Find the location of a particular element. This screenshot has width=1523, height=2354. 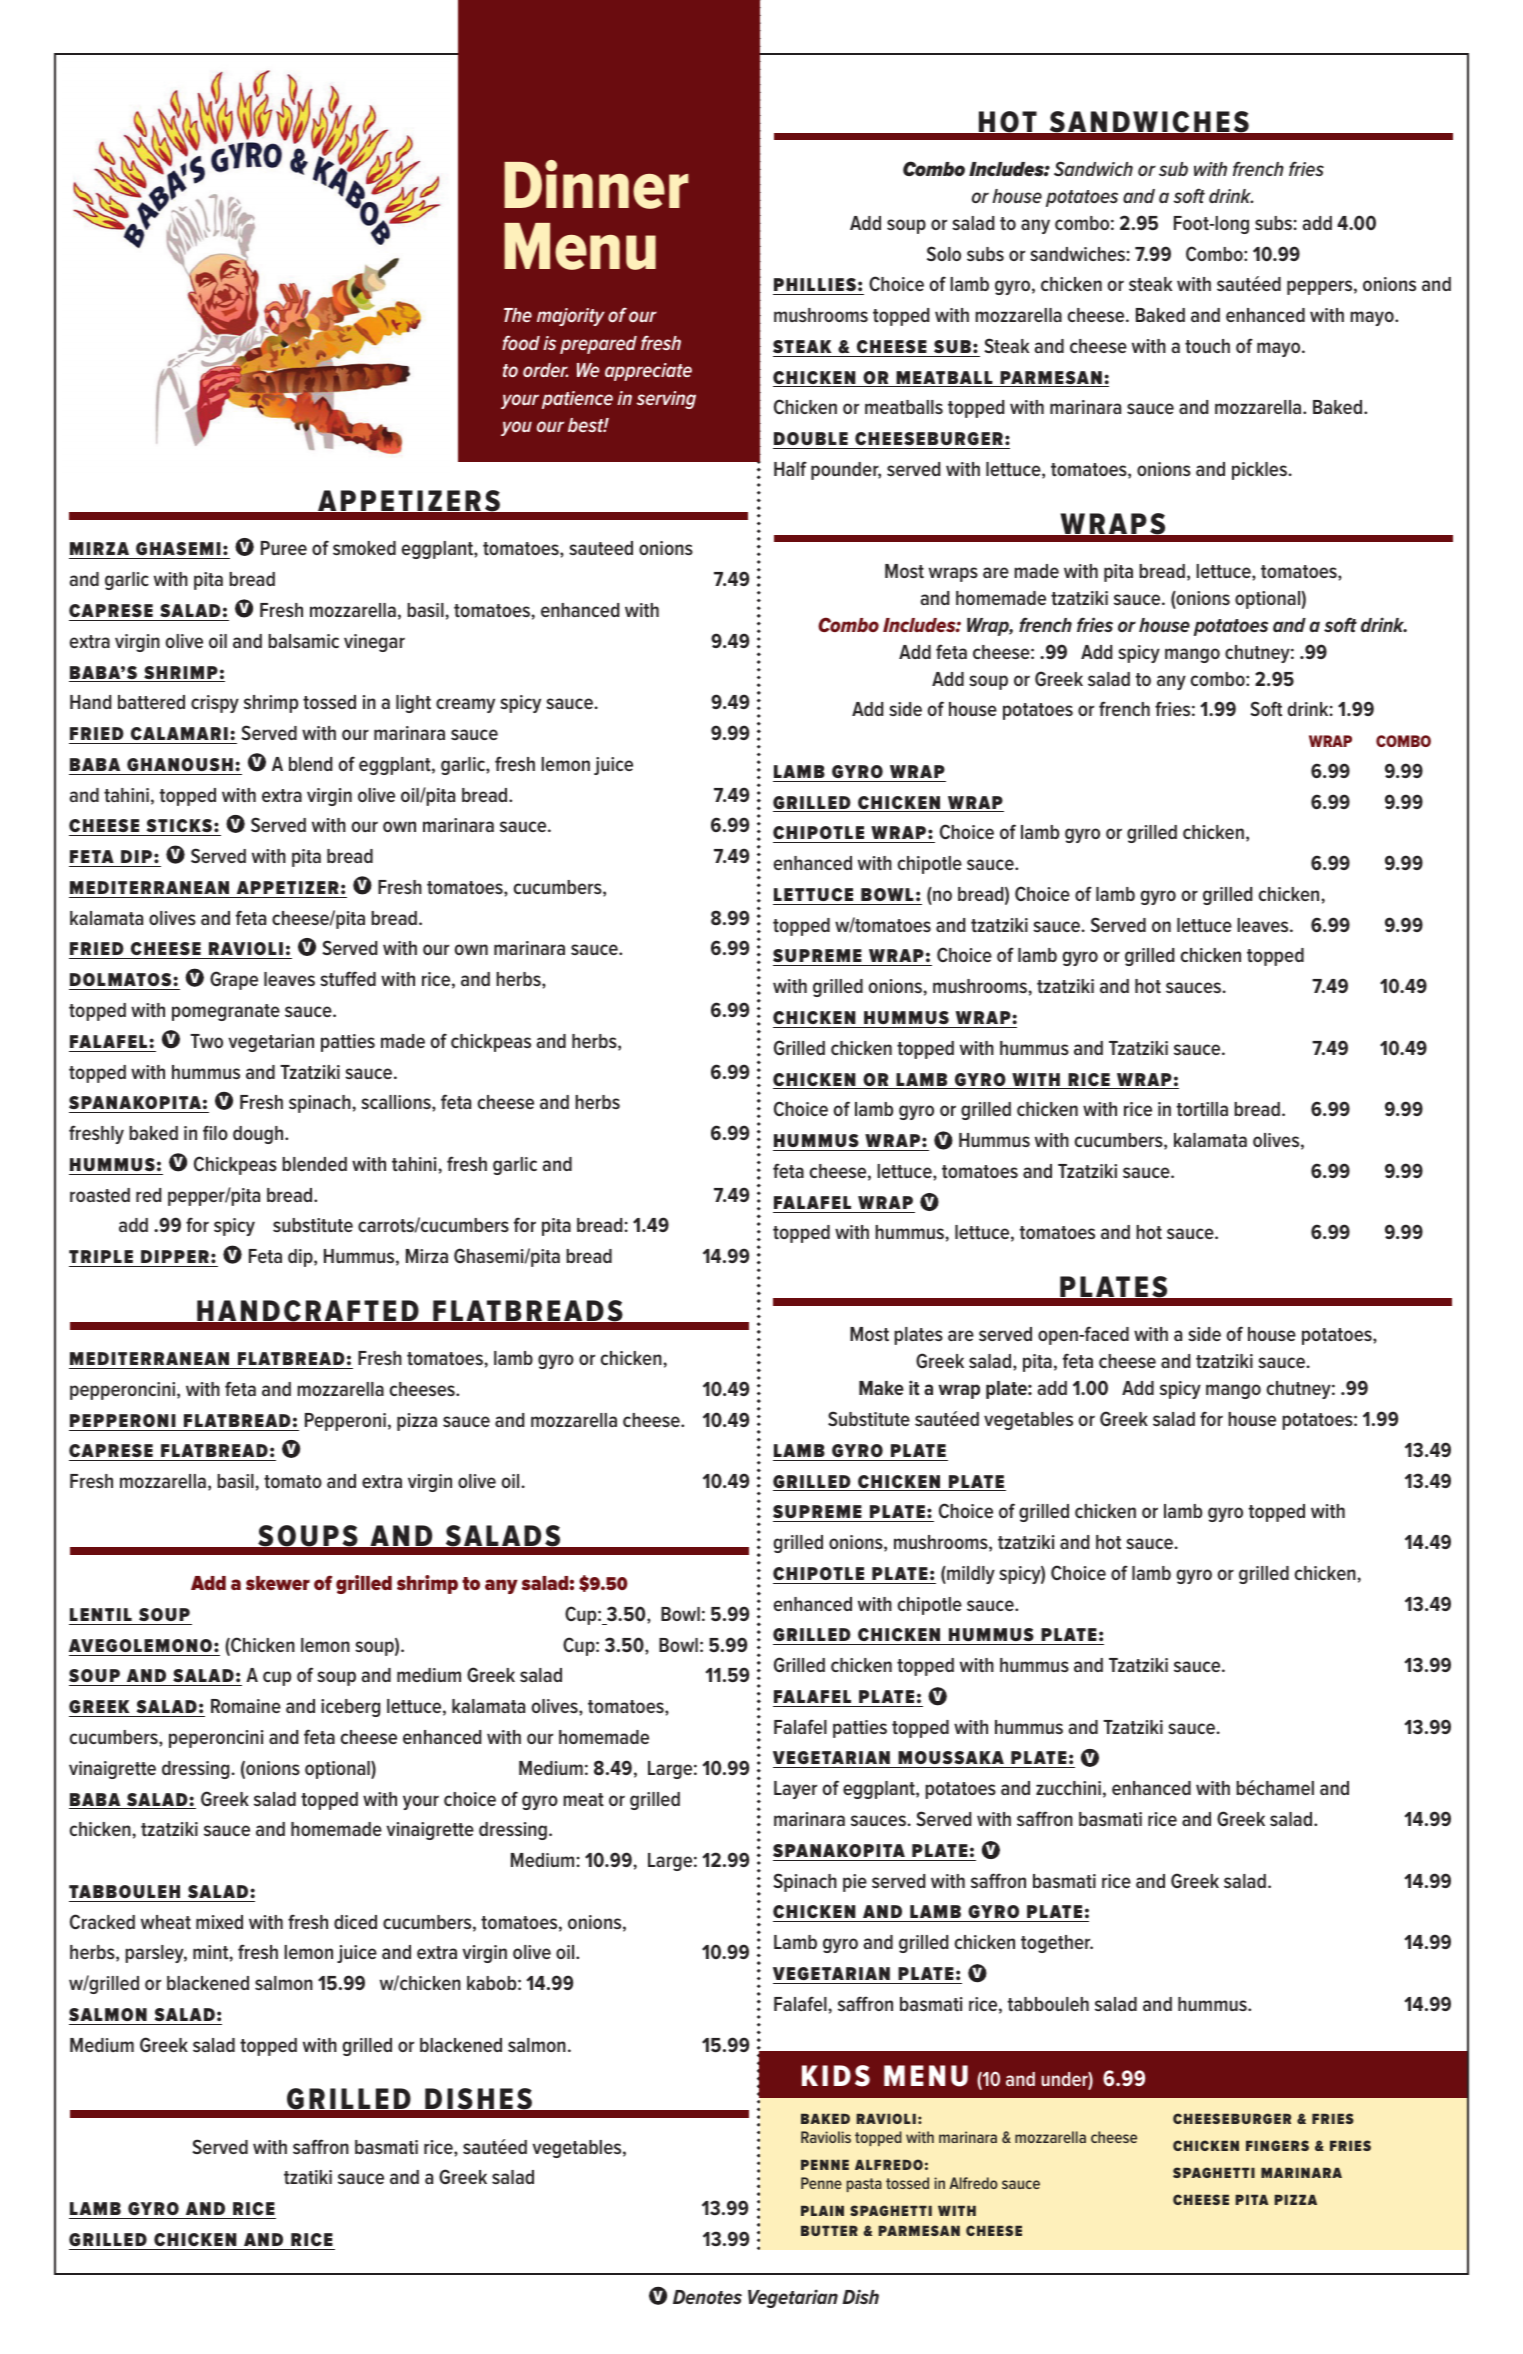

Make is located at coordinates (881, 1388).
